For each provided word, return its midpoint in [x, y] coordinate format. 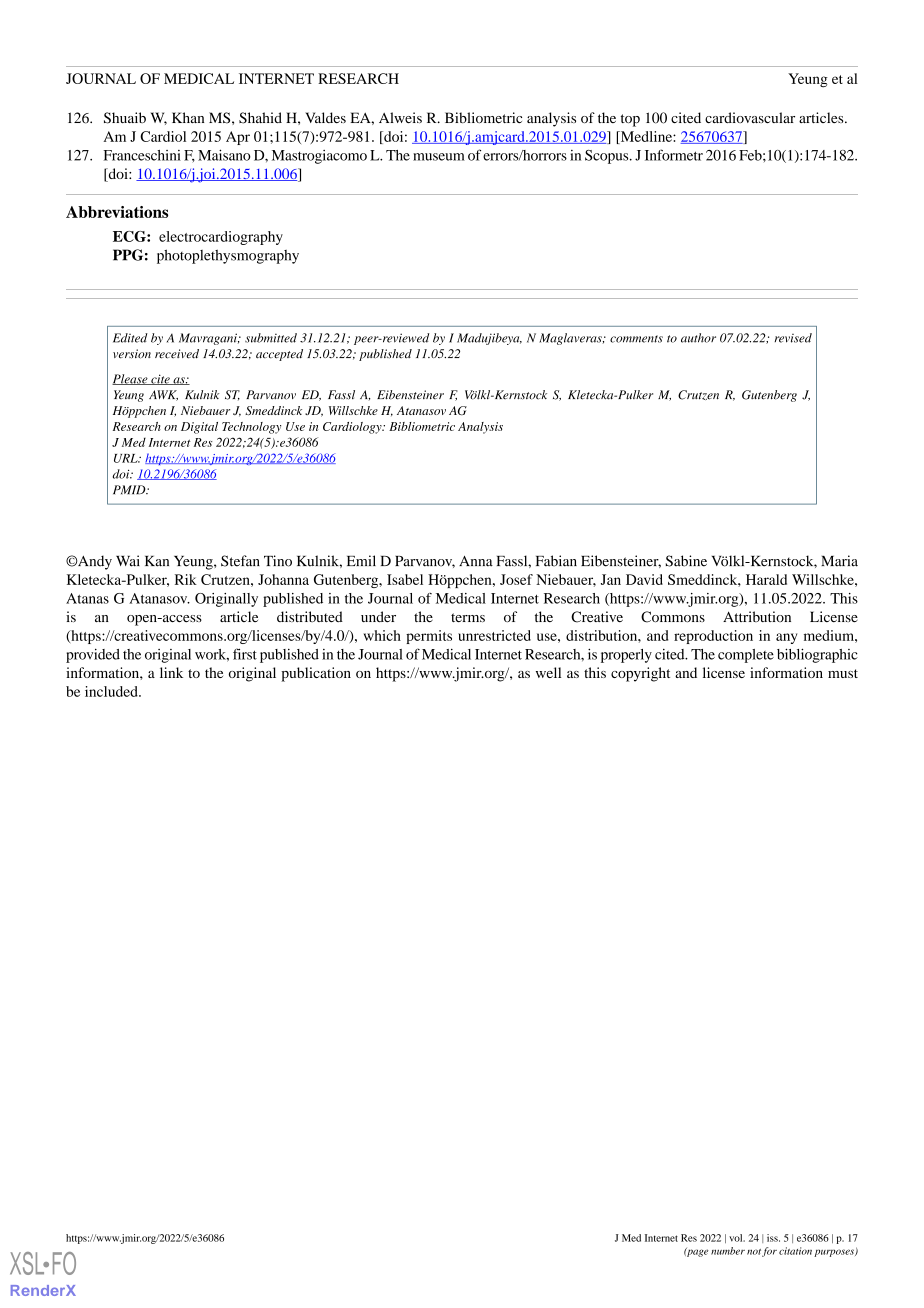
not [754, 1252]
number [728, 1251]
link [171, 672]
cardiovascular [750, 117]
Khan [188, 117]
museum [439, 157]
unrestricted [494, 635]
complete [746, 656]
